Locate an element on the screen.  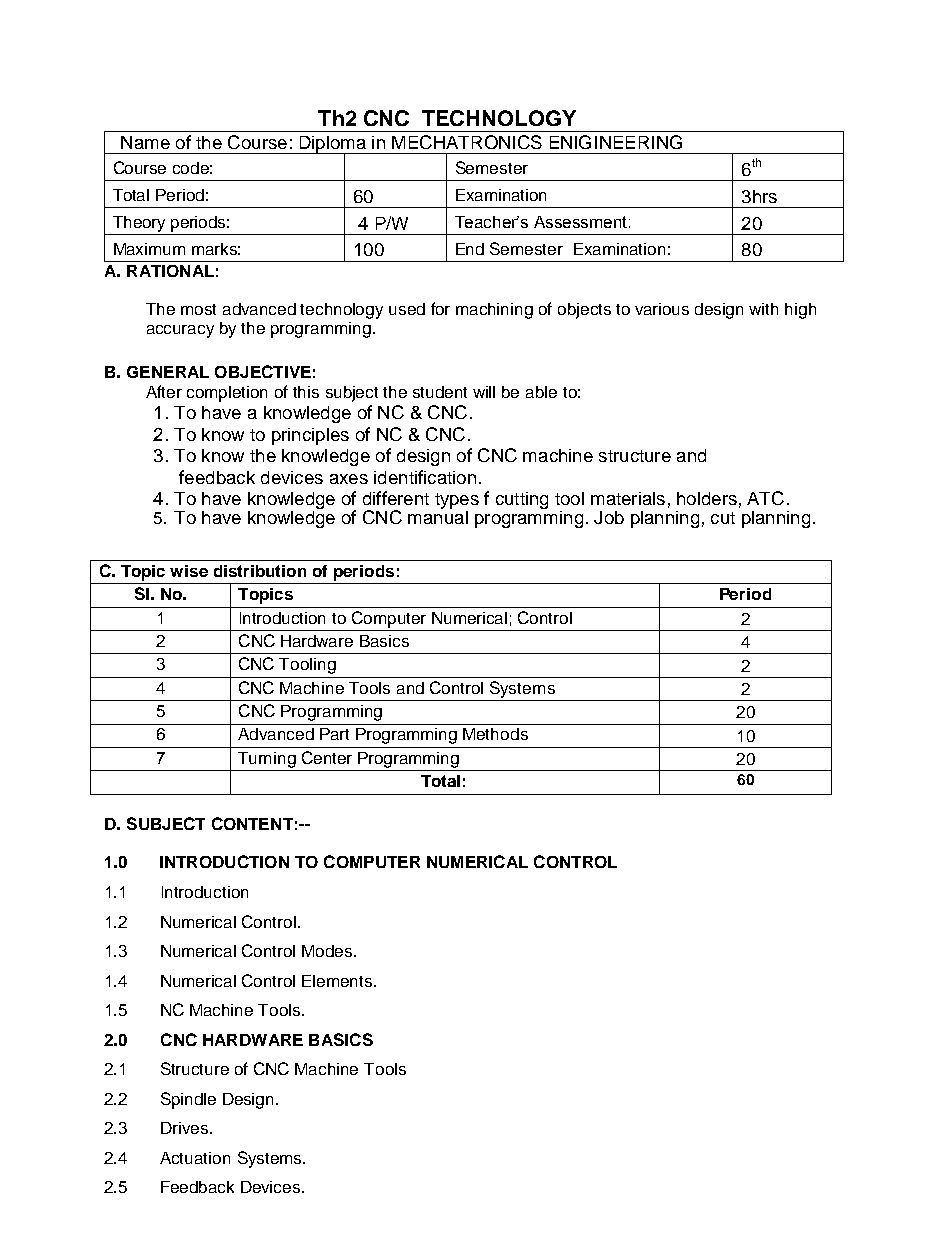
Drives is located at coordinates (184, 1128).
